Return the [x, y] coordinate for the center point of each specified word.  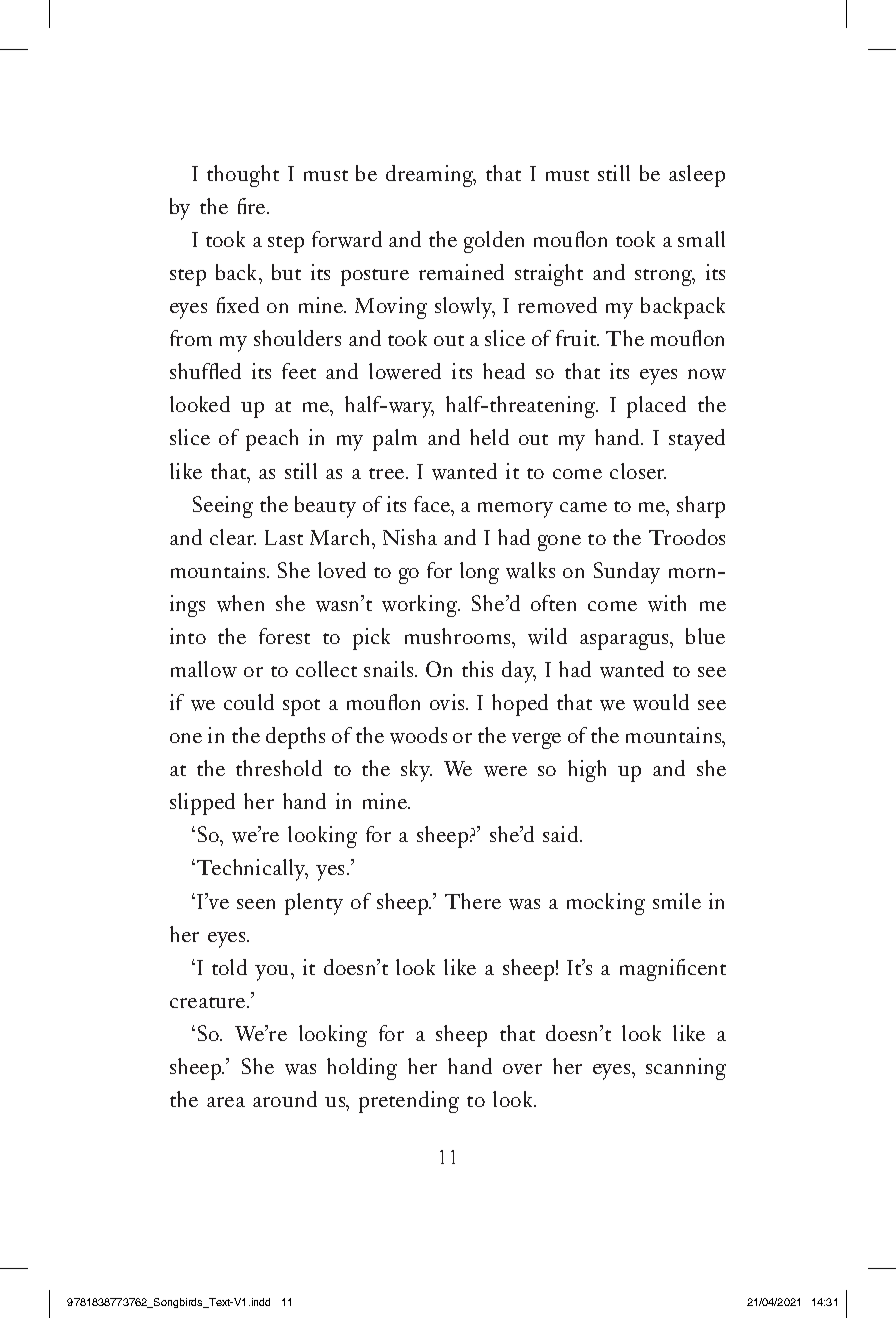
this [477, 669]
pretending [409, 1102]
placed [656, 407]
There [473, 901]
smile [677, 901]
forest [284, 636]
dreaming [431, 176]
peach [272, 440]
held [489, 437]
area [226, 1102]
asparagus [625, 642]
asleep [697, 176]
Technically [252, 870]
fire [253, 206]
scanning [686, 1069]
